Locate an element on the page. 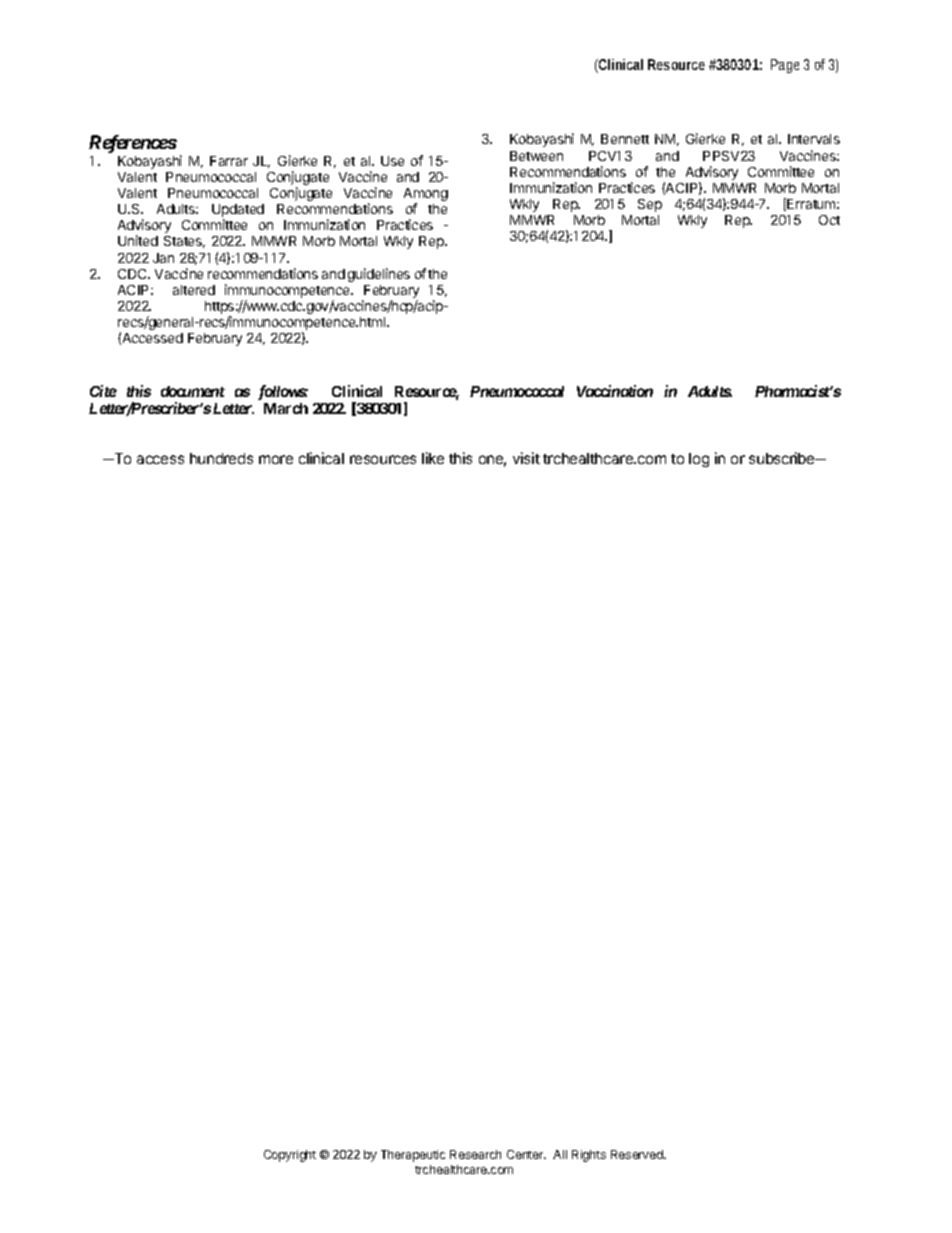 The image size is (952, 1233). hundreds is located at coordinates (221, 458).
